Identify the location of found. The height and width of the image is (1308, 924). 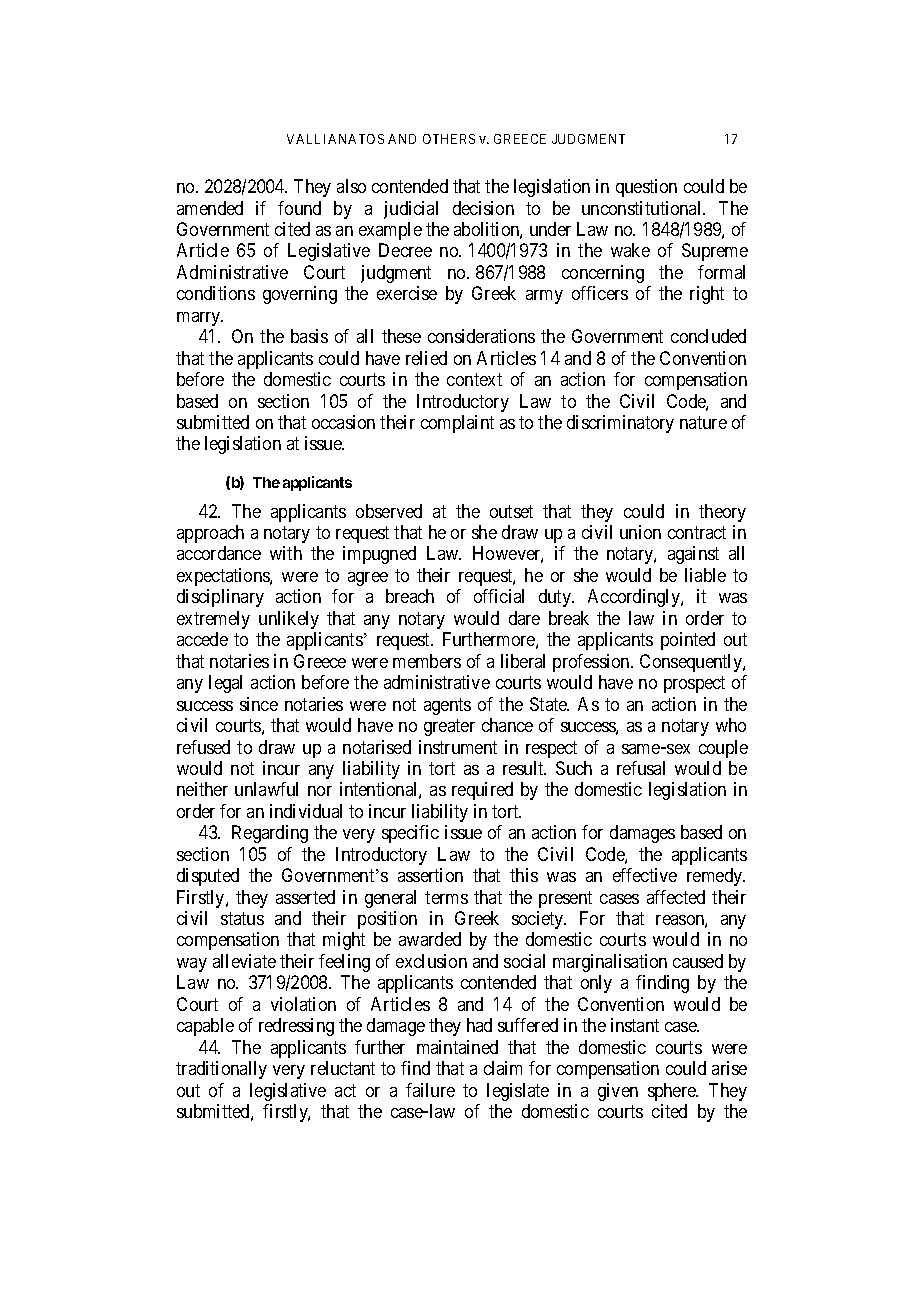
(299, 208).
